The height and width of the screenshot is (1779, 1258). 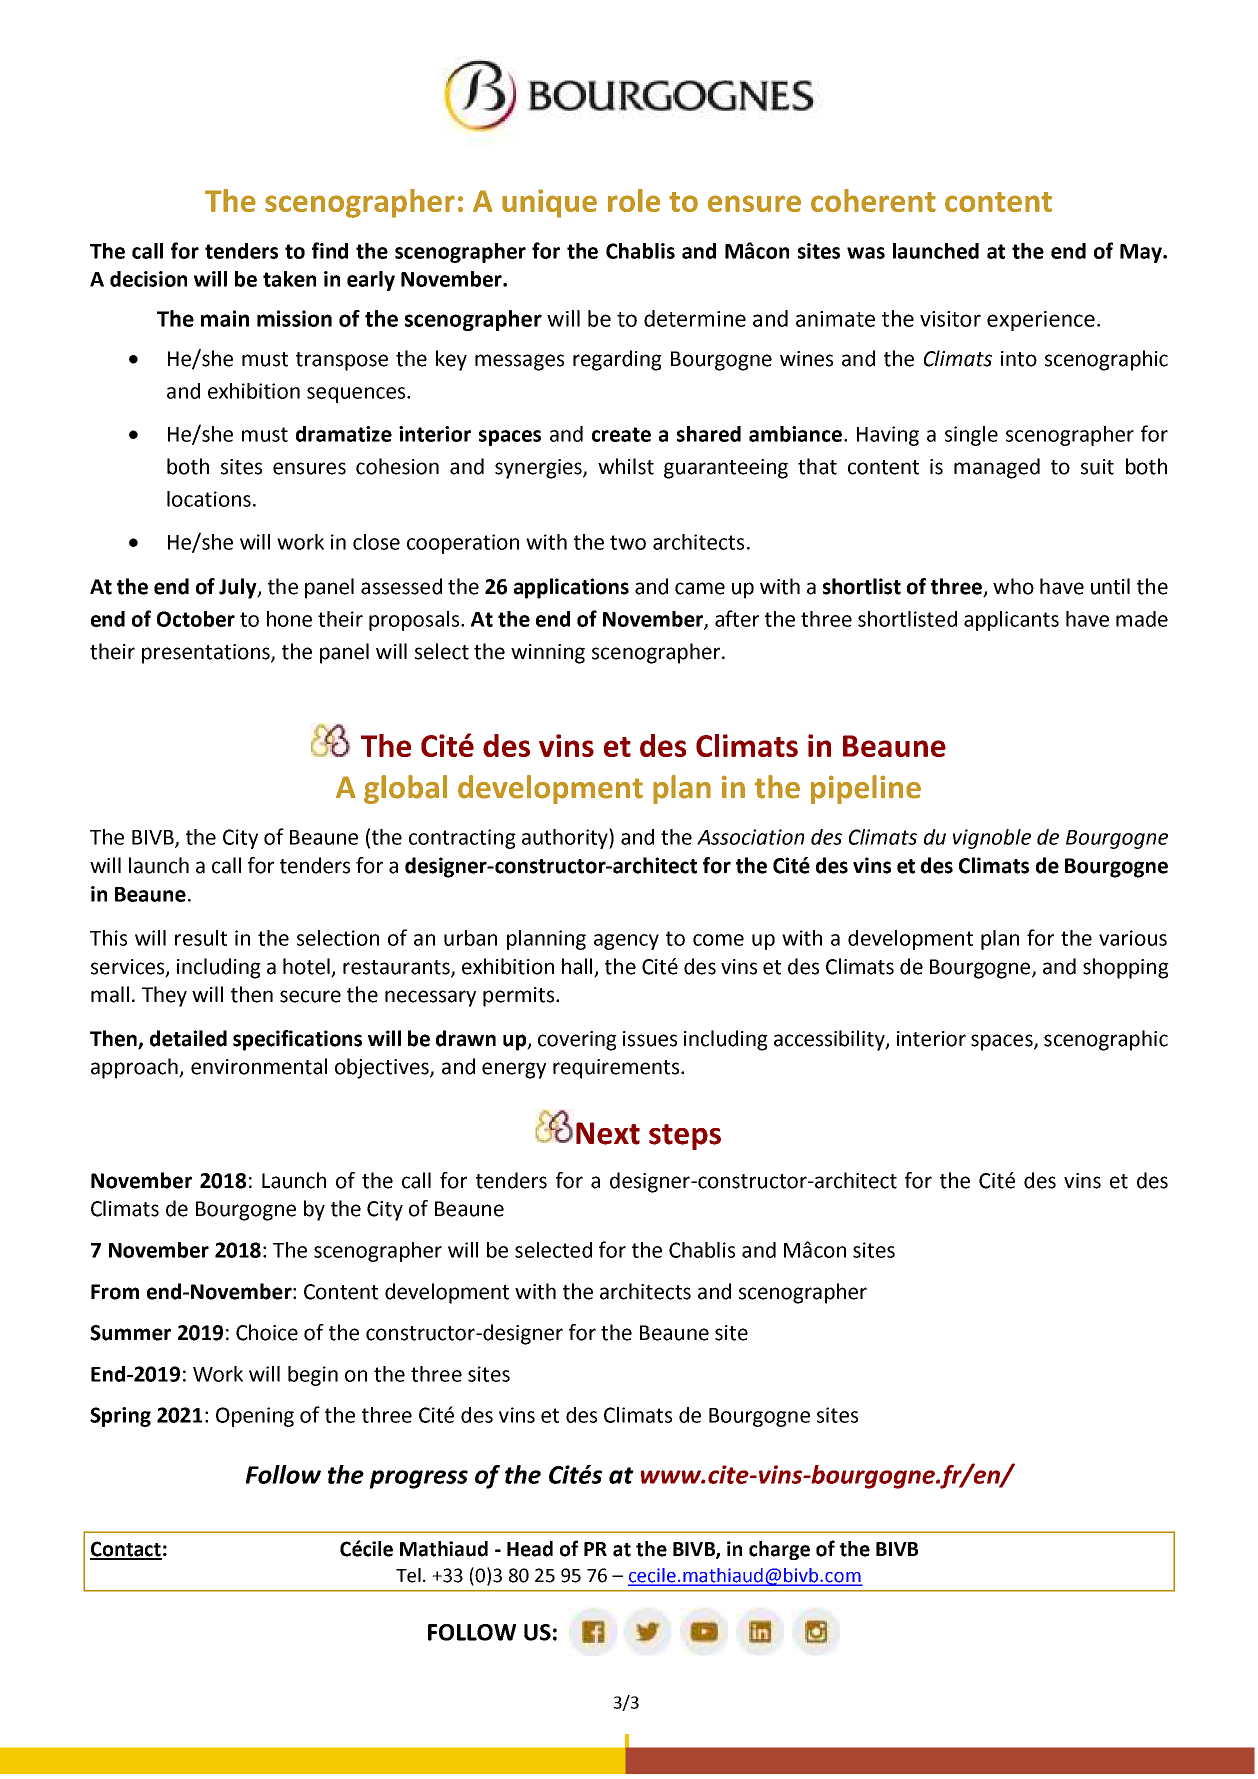 I want to click on Head, so click(x=530, y=1549).
